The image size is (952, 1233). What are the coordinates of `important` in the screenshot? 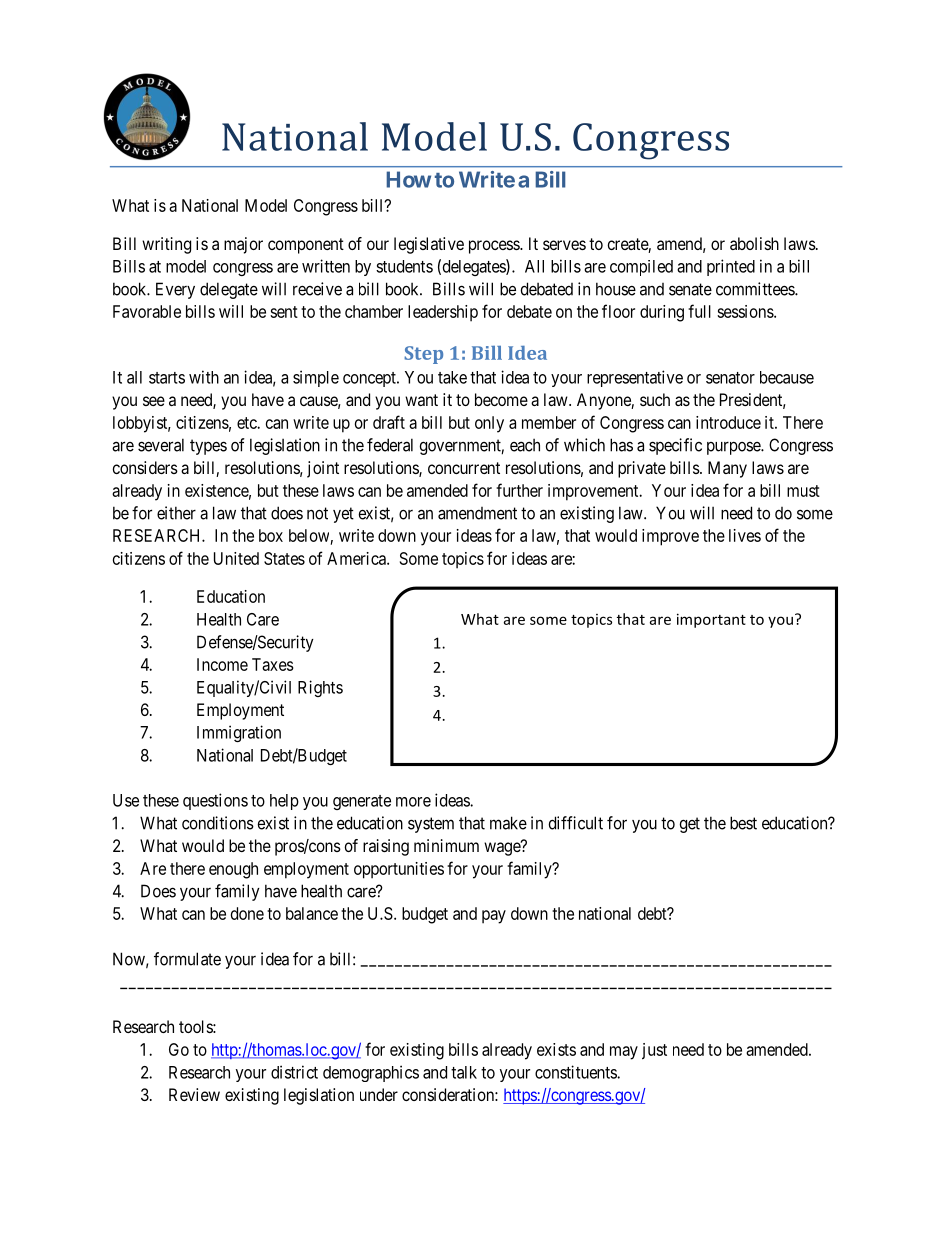 It's located at (711, 620).
